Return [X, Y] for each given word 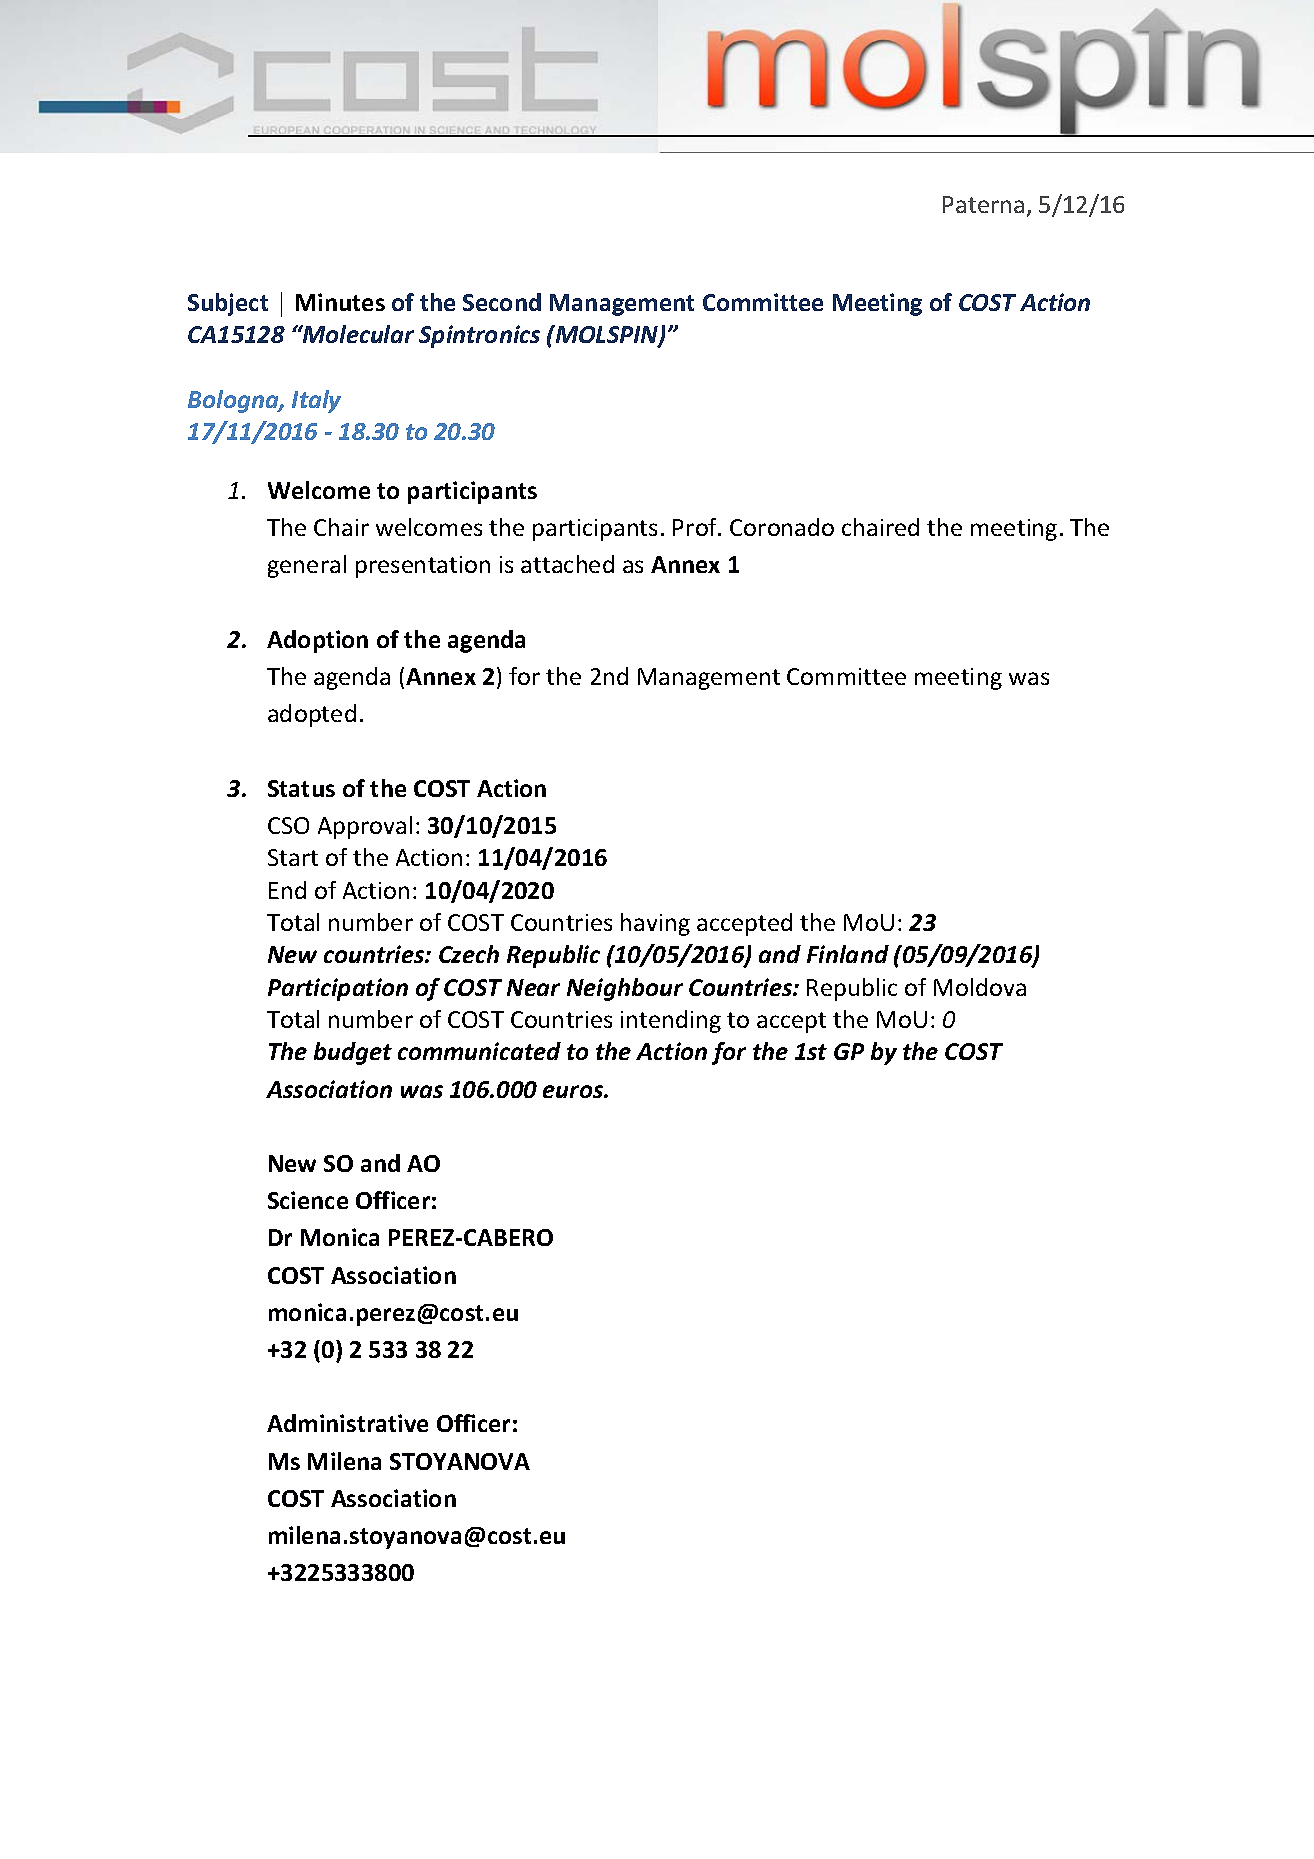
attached [567, 564]
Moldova [980, 987]
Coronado [782, 527]
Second [502, 302]
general [307, 566]
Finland [848, 954]
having [655, 924]
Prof [696, 527]
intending [671, 1021]
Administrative [347, 1423]
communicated [479, 1051]
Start [293, 857]
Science [308, 1200]
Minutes [340, 302]
